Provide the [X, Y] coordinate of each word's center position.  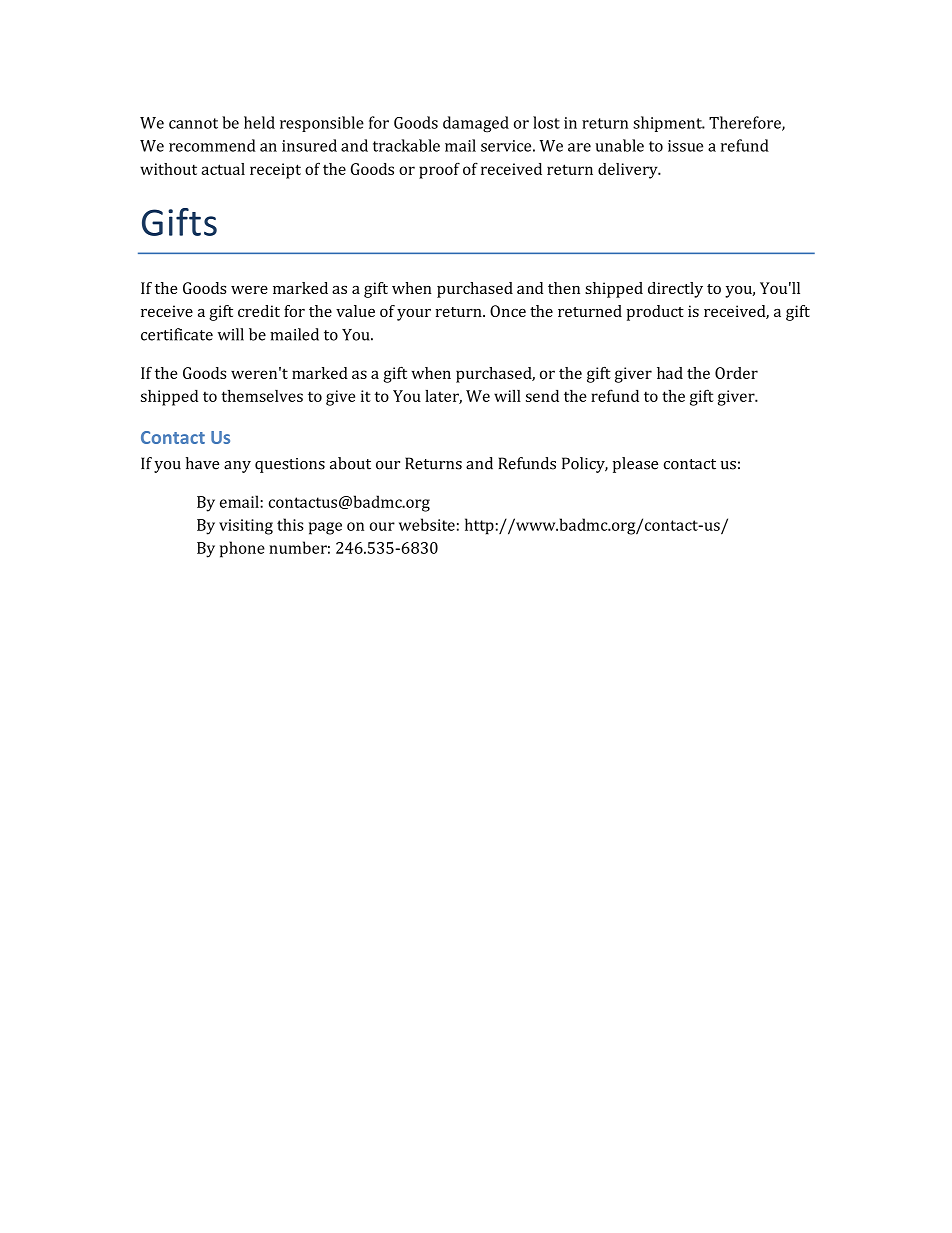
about [350, 463]
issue [685, 146]
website [427, 524]
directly [675, 290]
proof [439, 170]
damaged [476, 124]
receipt [275, 171]
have [202, 463]
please [635, 465]
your [414, 315]
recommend [212, 145]
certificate [177, 334]
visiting [246, 527]
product [655, 313]
